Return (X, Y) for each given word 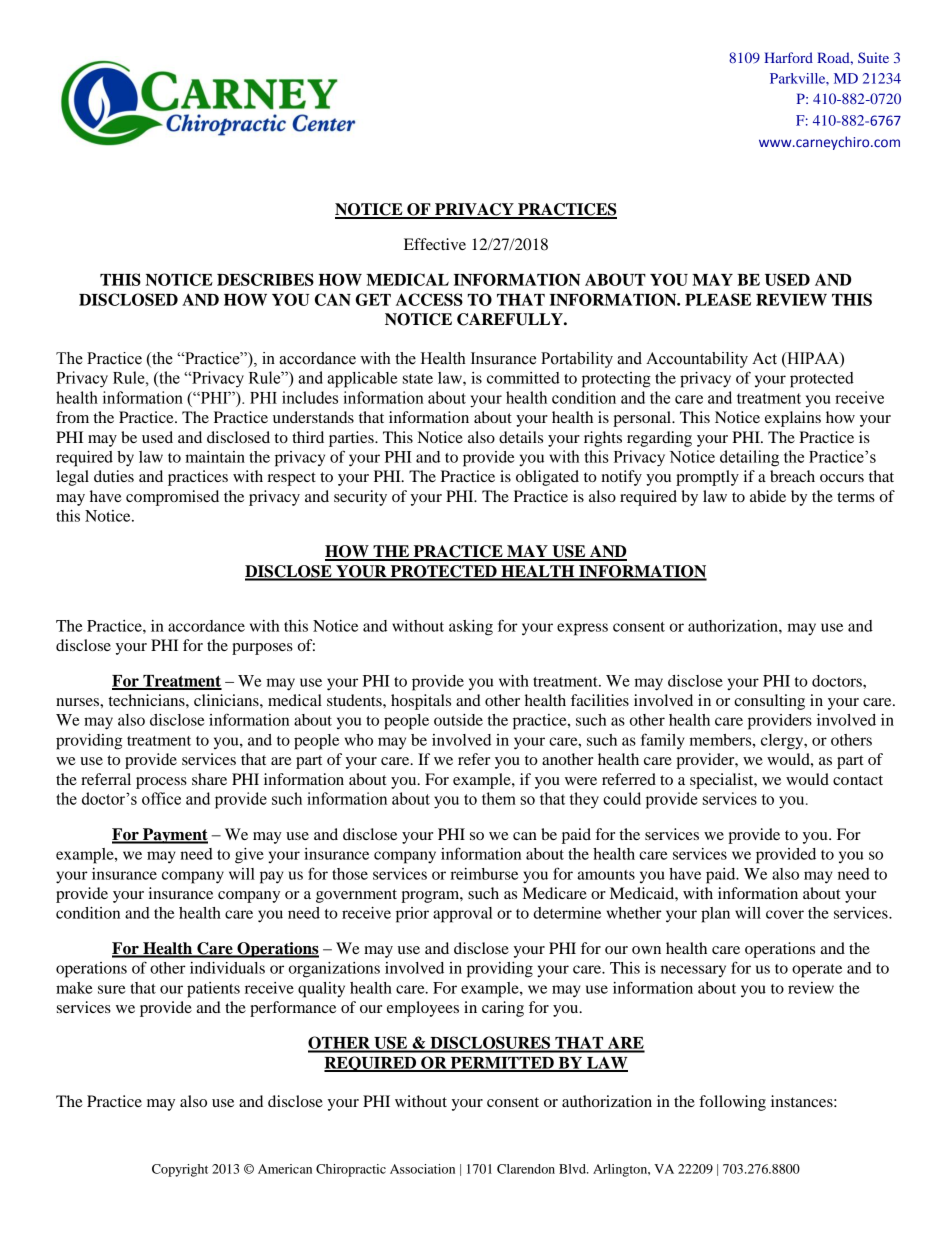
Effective (435, 244)
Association (422, 1169)
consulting (769, 702)
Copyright (180, 1170)
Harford (788, 57)
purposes (262, 649)
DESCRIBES (265, 279)
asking (471, 628)
